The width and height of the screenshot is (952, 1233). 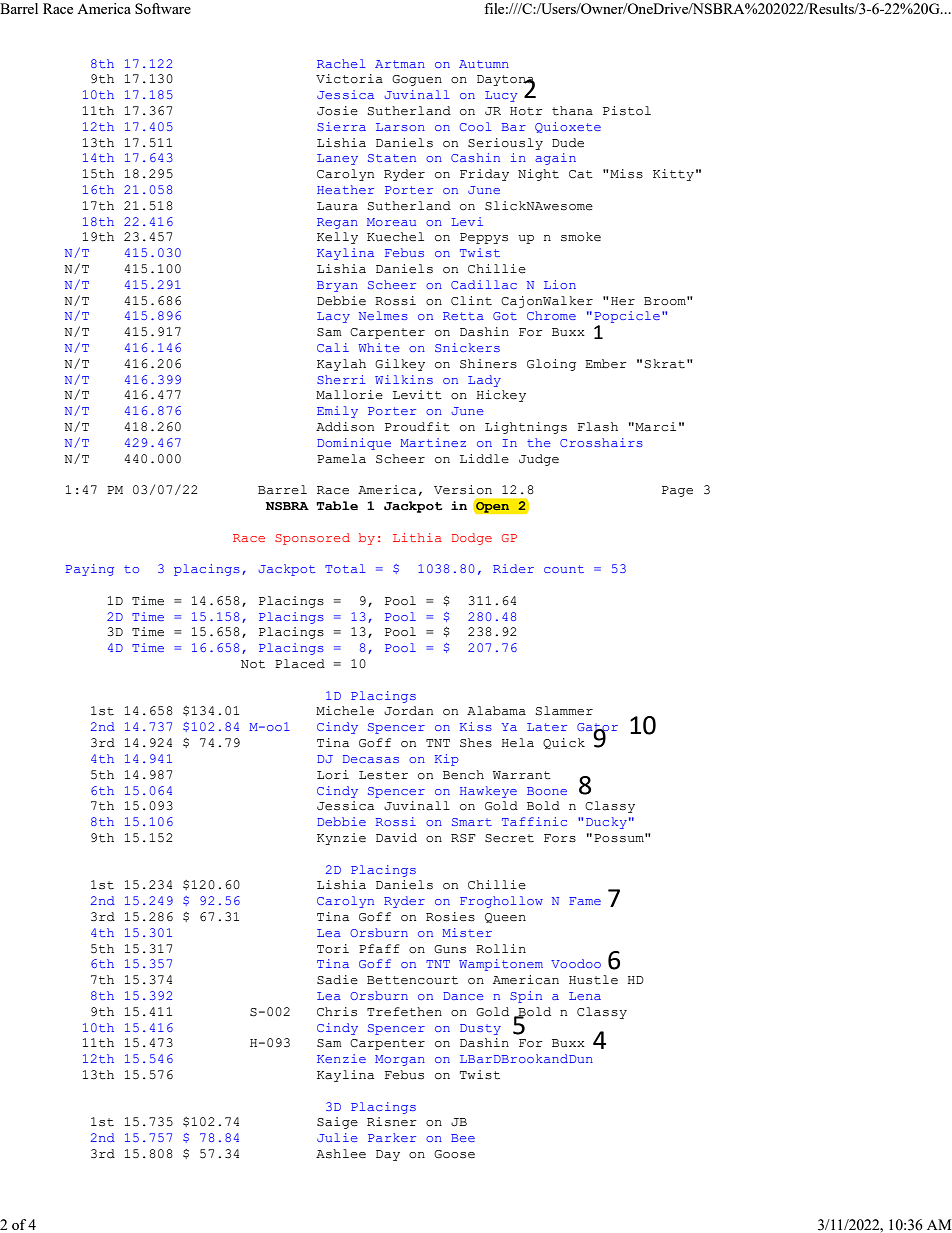 I want to click on Julie, so click(x=337, y=1137).
